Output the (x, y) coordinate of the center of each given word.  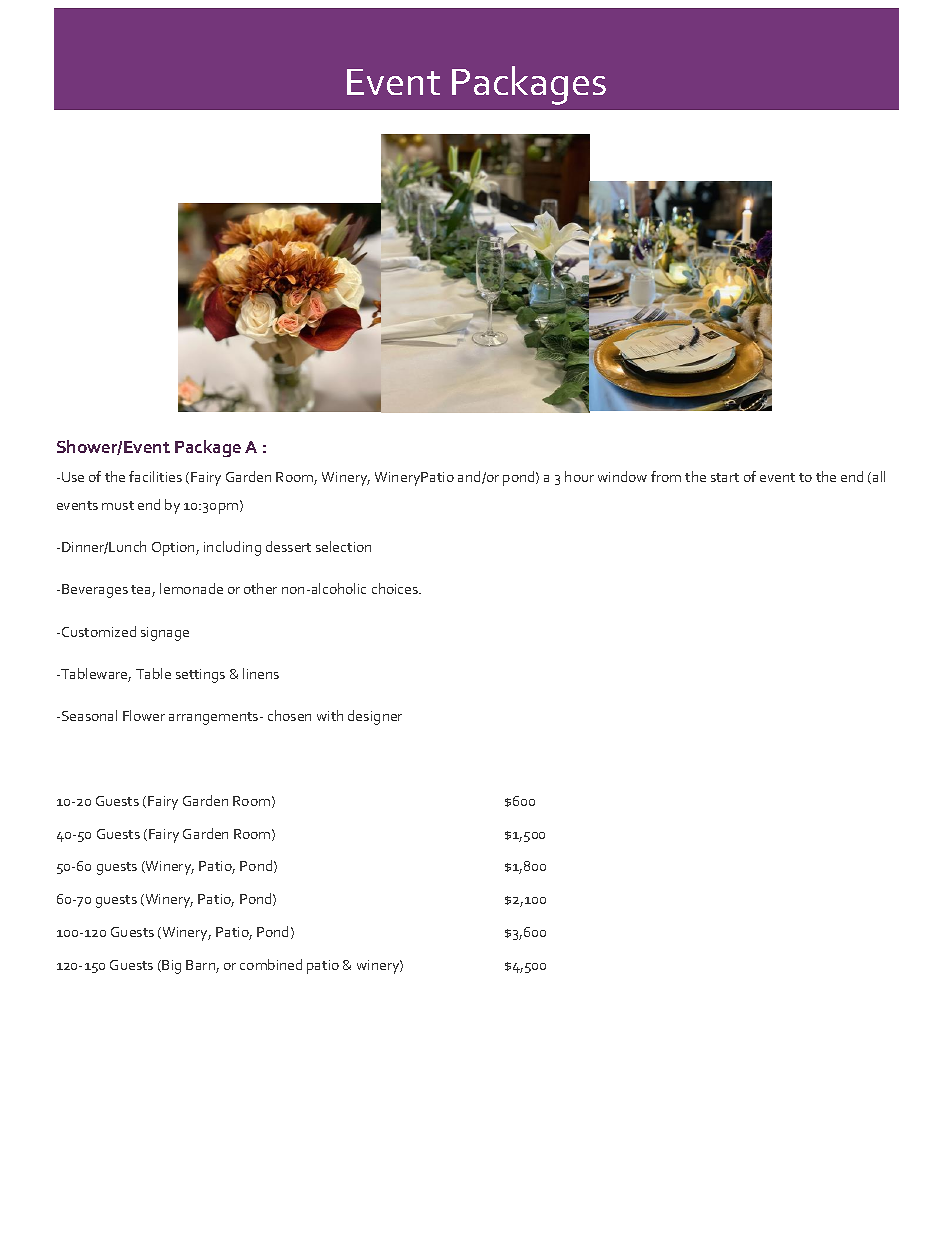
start (725, 477)
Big (171, 967)
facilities (155, 476)
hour (579, 476)
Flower (144, 715)
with (330, 715)
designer (375, 717)
